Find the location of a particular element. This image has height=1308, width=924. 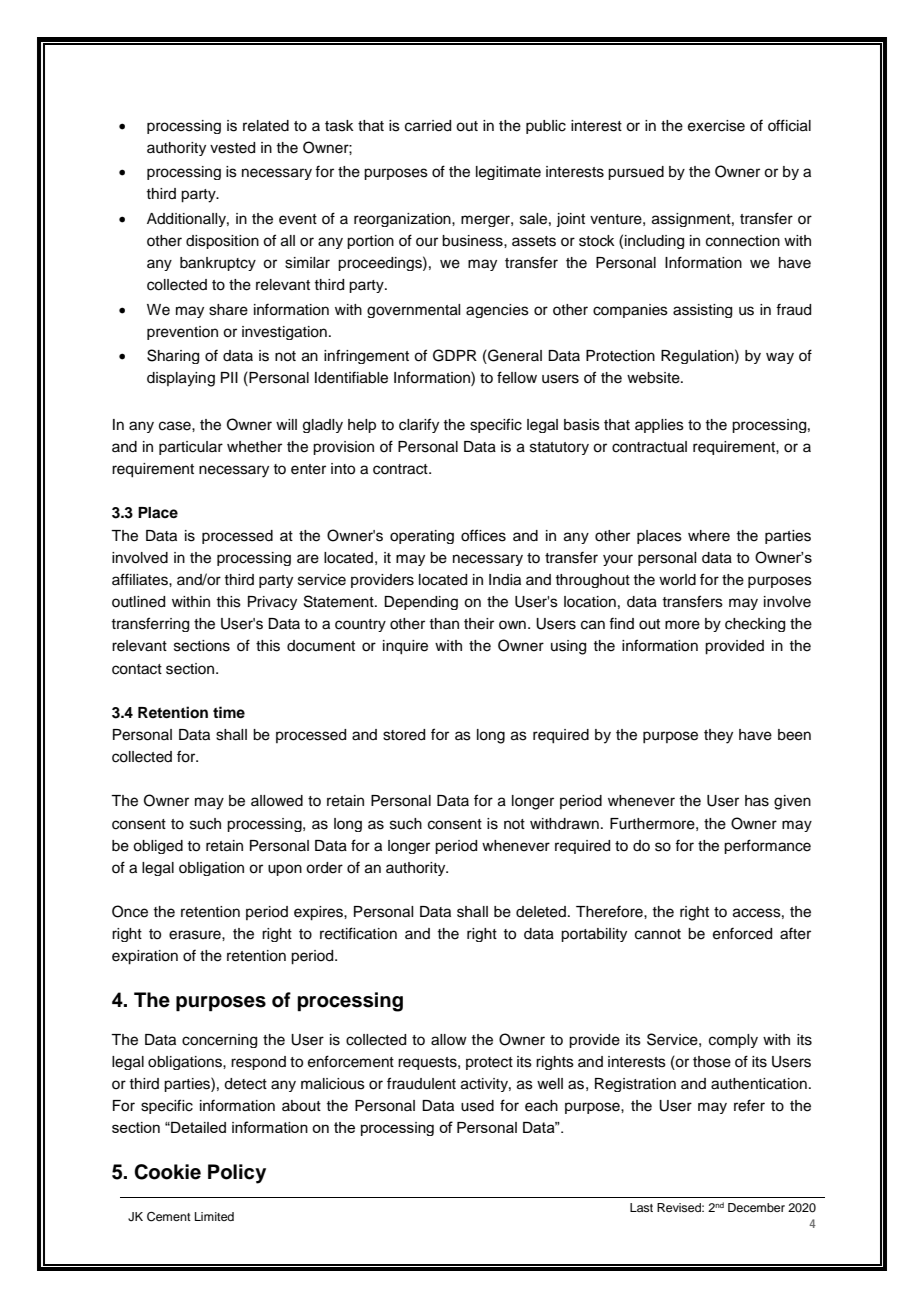

PII is located at coordinates (229, 377).
